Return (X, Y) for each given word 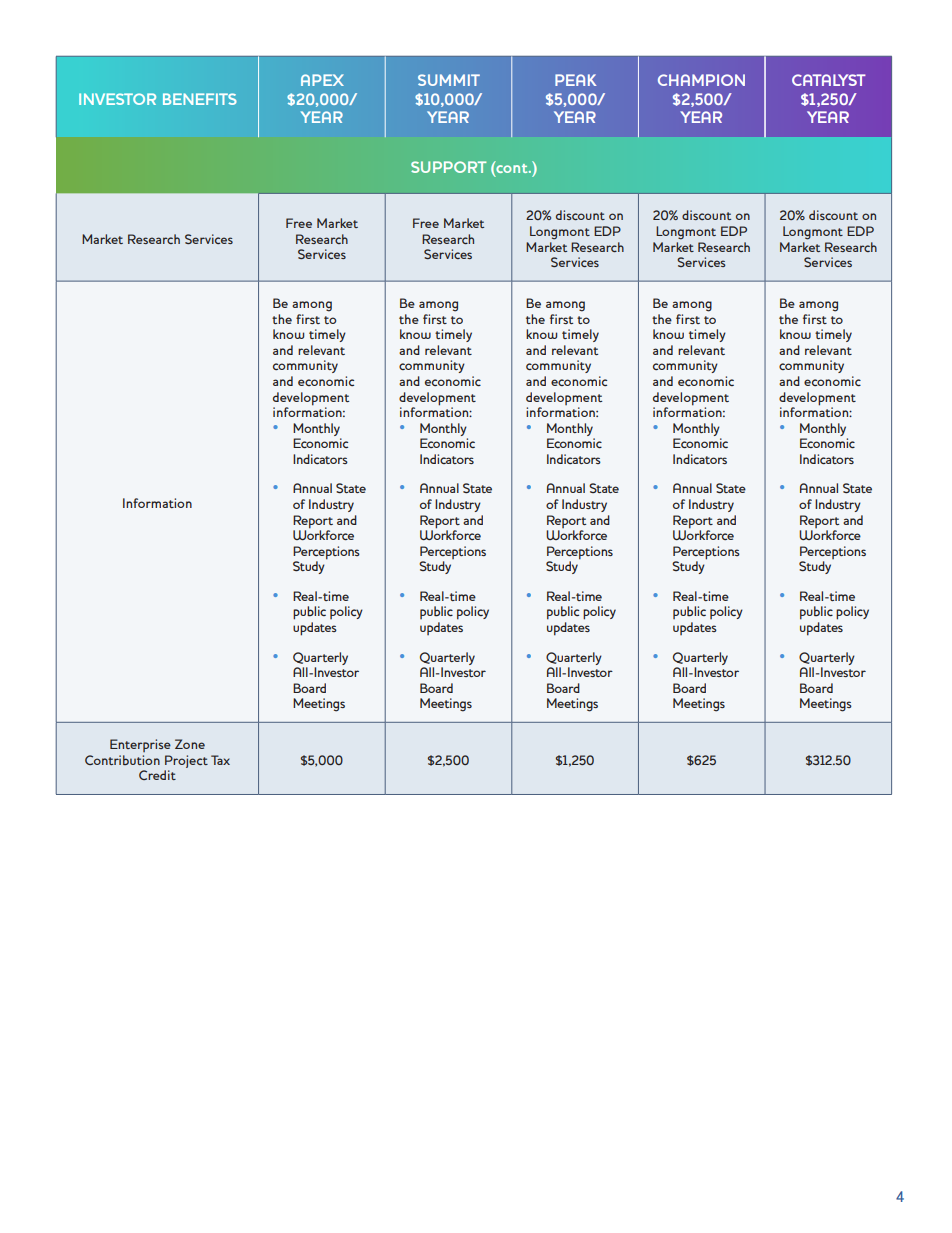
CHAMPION (701, 80)
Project (186, 763)
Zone (190, 744)
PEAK (576, 80)
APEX (322, 80)
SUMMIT (449, 80)
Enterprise (140, 745)
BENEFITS (200, 99)
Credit (157, 775)
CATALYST (829, 80)
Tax (220, 760)
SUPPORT (449, 167)
